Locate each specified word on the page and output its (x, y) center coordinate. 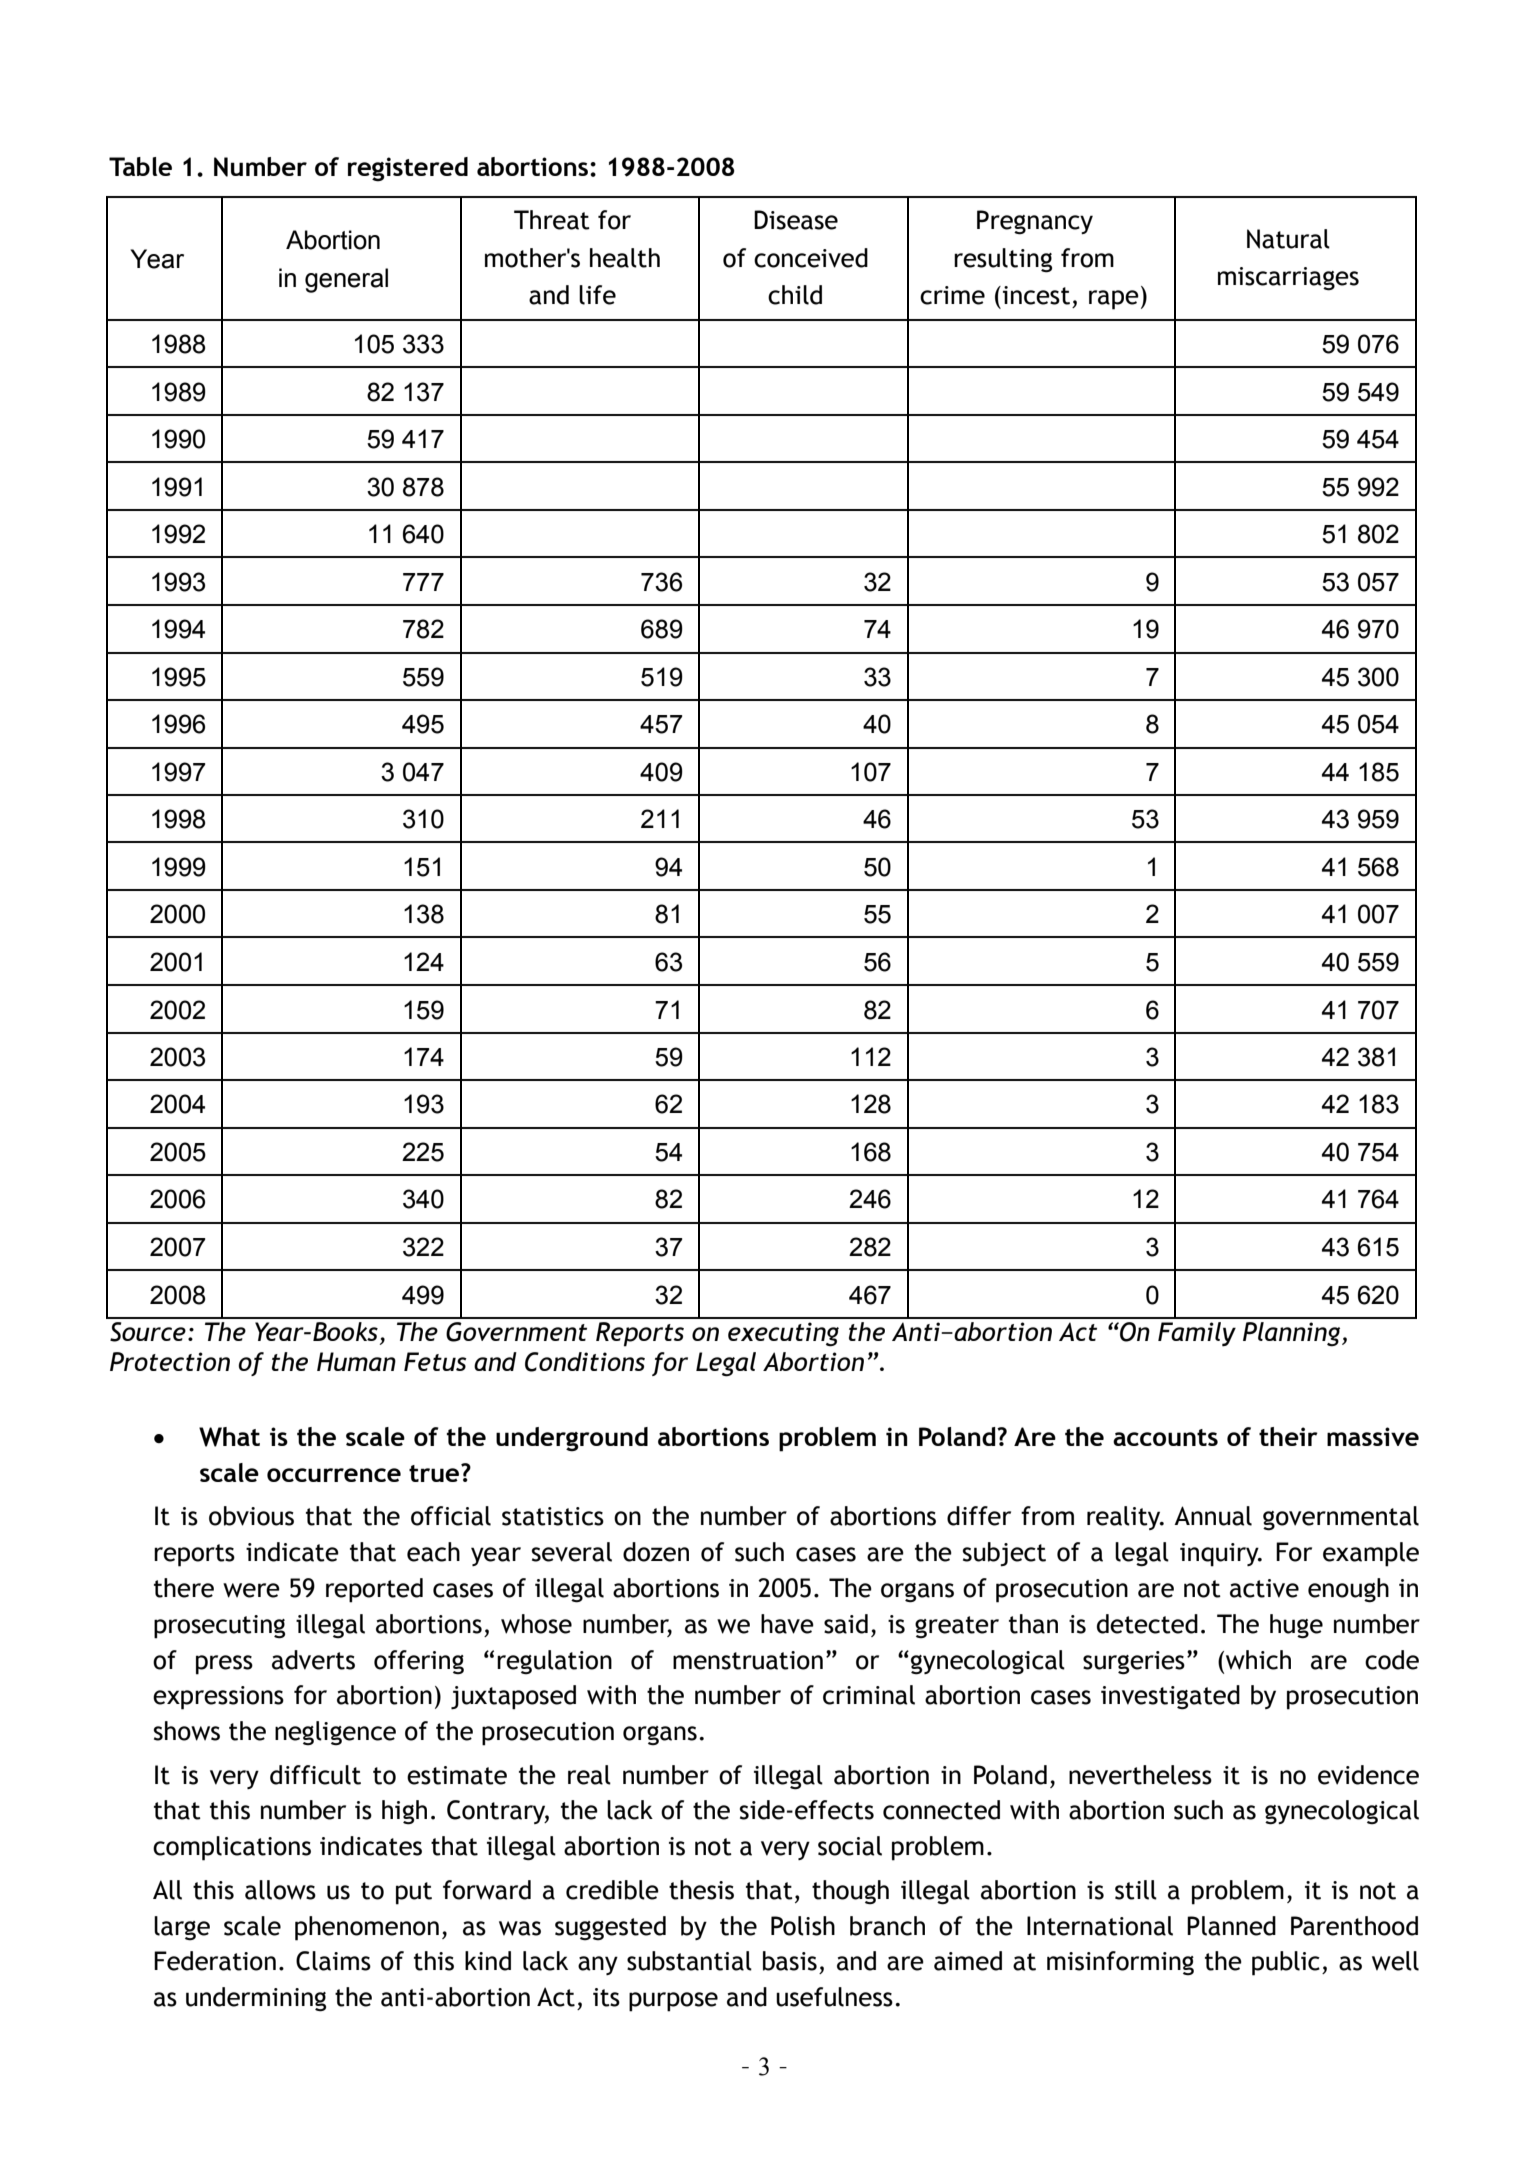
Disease (796, 220)
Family (1197, 1334)
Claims (333, 1961)
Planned (1231, 1926)
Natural (1288, 239)
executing (783, 1334)
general (346, 280)
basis (790, 1961)
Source (148, 1332)
